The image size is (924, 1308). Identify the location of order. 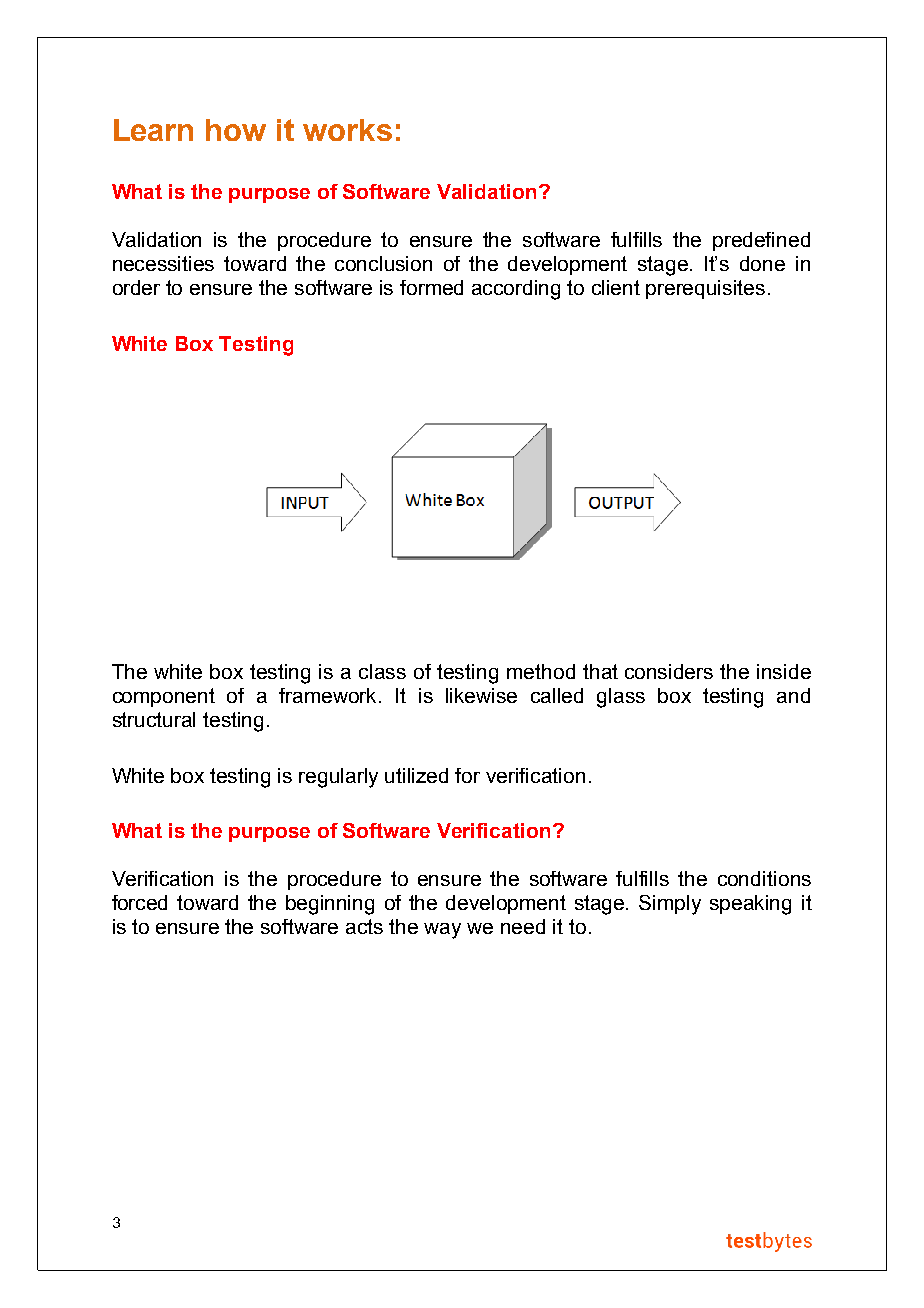
(136, 287).
